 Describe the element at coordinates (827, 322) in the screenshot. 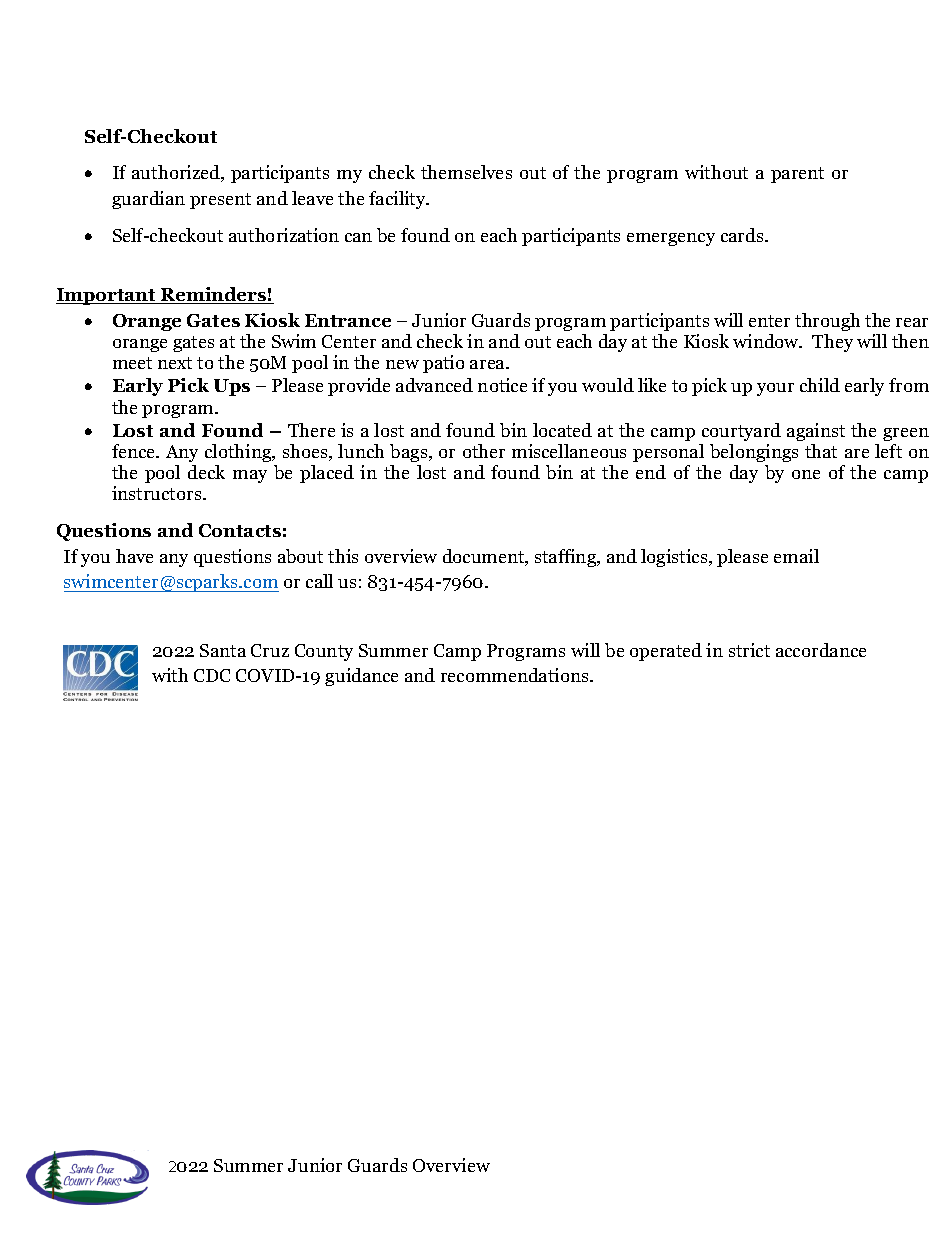

I see `through` at that location.
